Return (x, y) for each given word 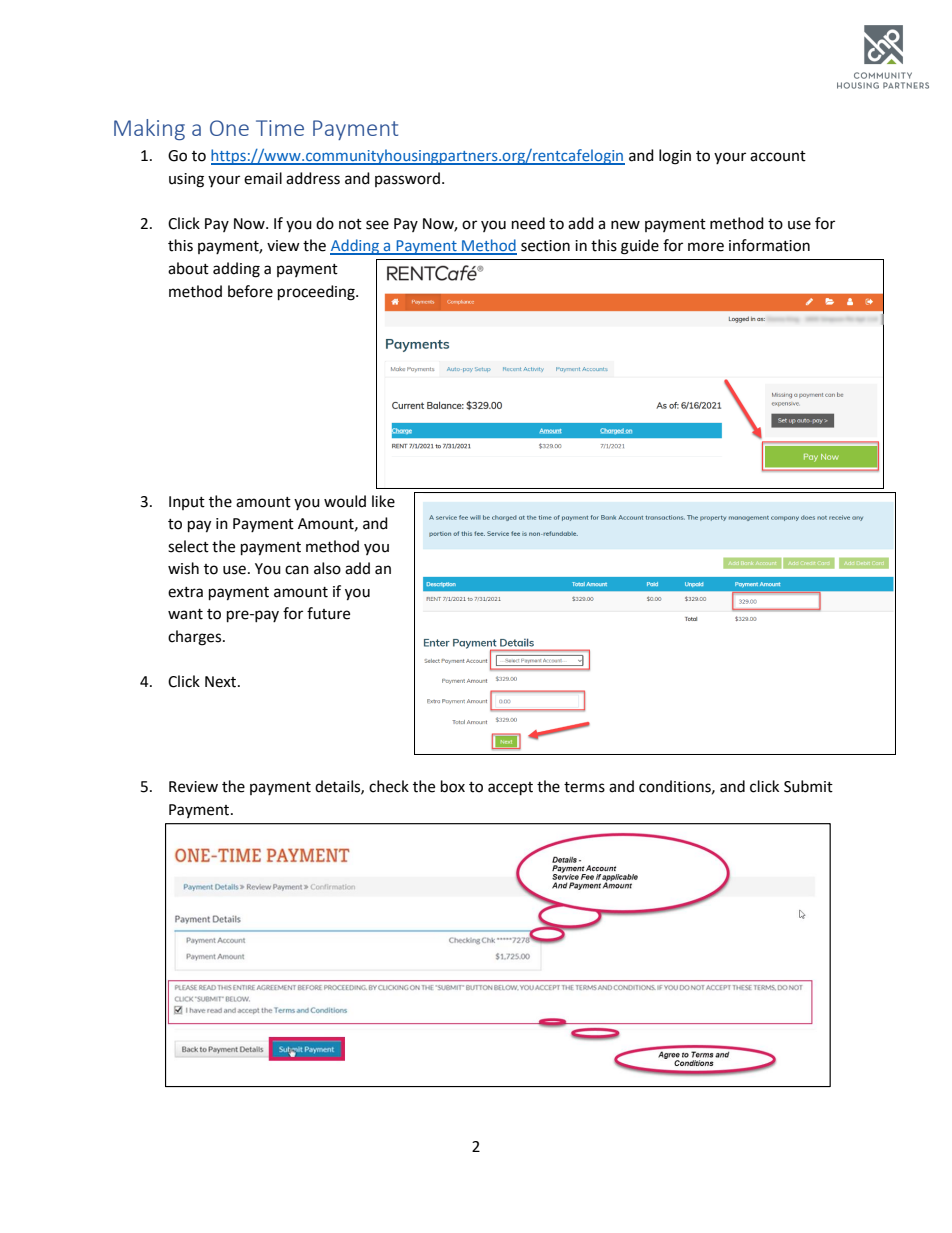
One (229, 128)
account (778, 156)
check (389, 786)
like (383, 501)
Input (187, 503)
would (345, 501)
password (409, 179)
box (453, 786)
